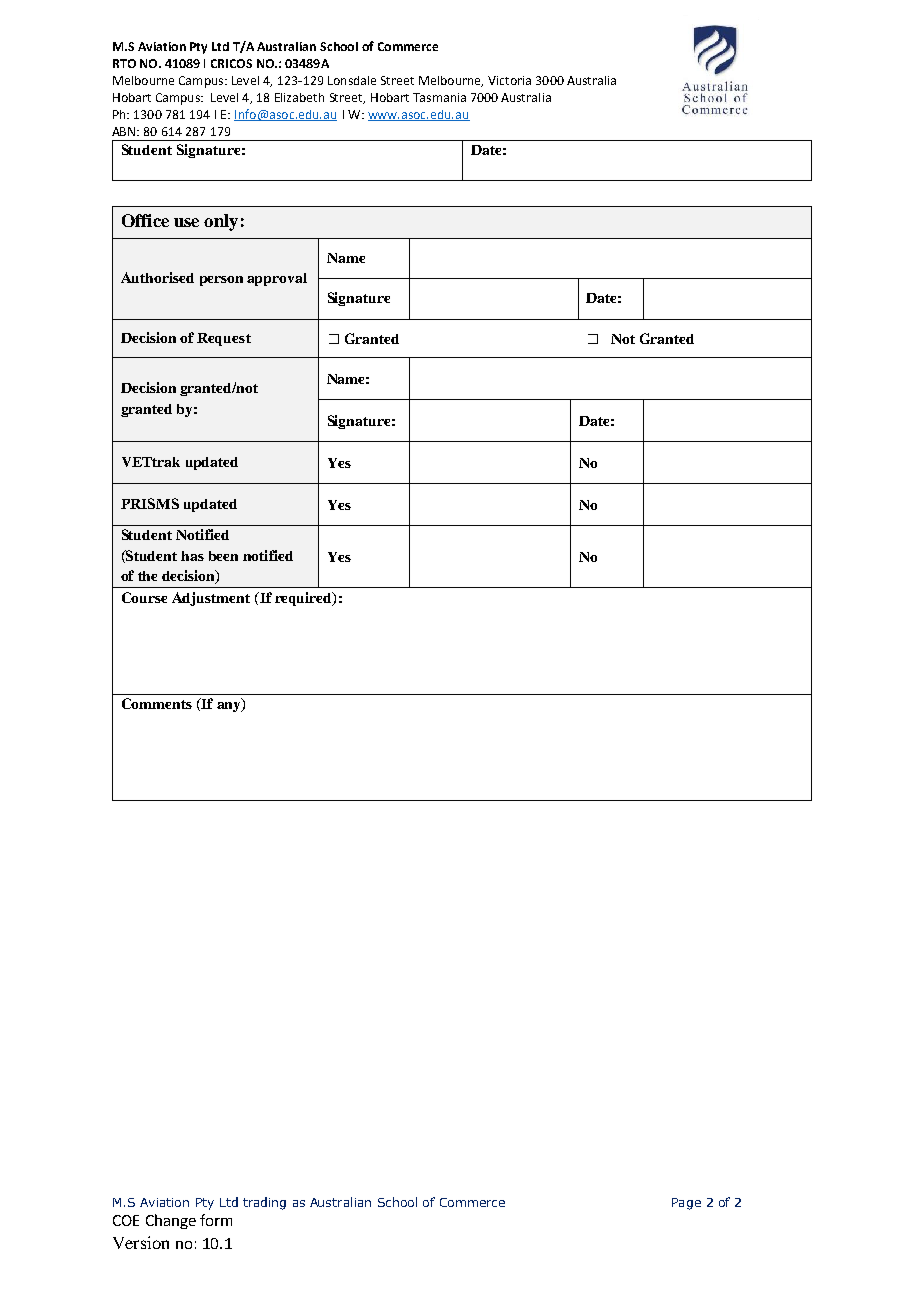 This screenshot has width=924, height=1309. What do you see at coordinates (141, 1242) in the screenshot?
I see `Version` at bounding box center [141, 1242].
